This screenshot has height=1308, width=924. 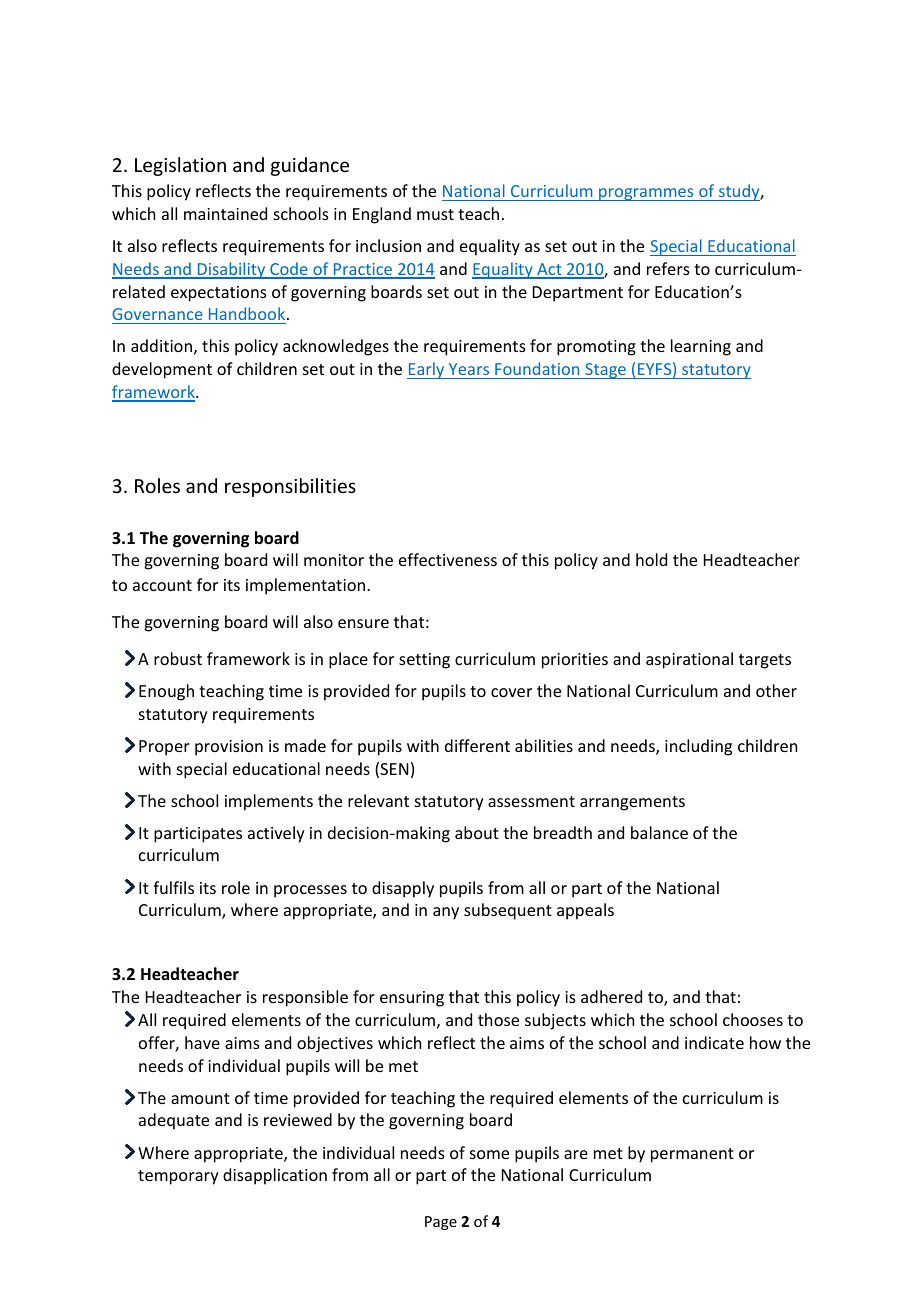 I want to click on cover, so click(x=511, y=692).
